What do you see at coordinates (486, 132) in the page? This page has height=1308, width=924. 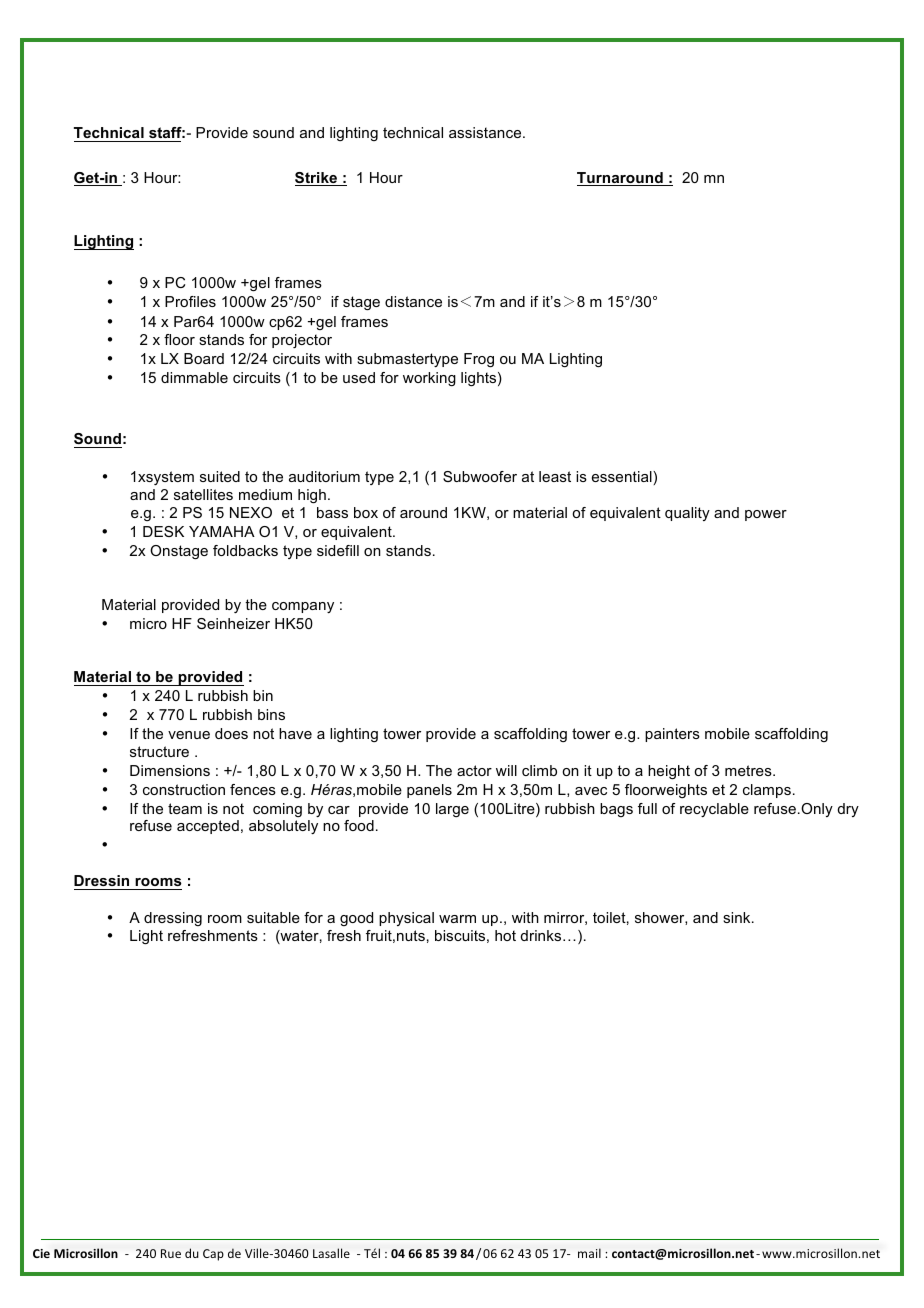 I see `assistance` at bounding box center [486, 132].
